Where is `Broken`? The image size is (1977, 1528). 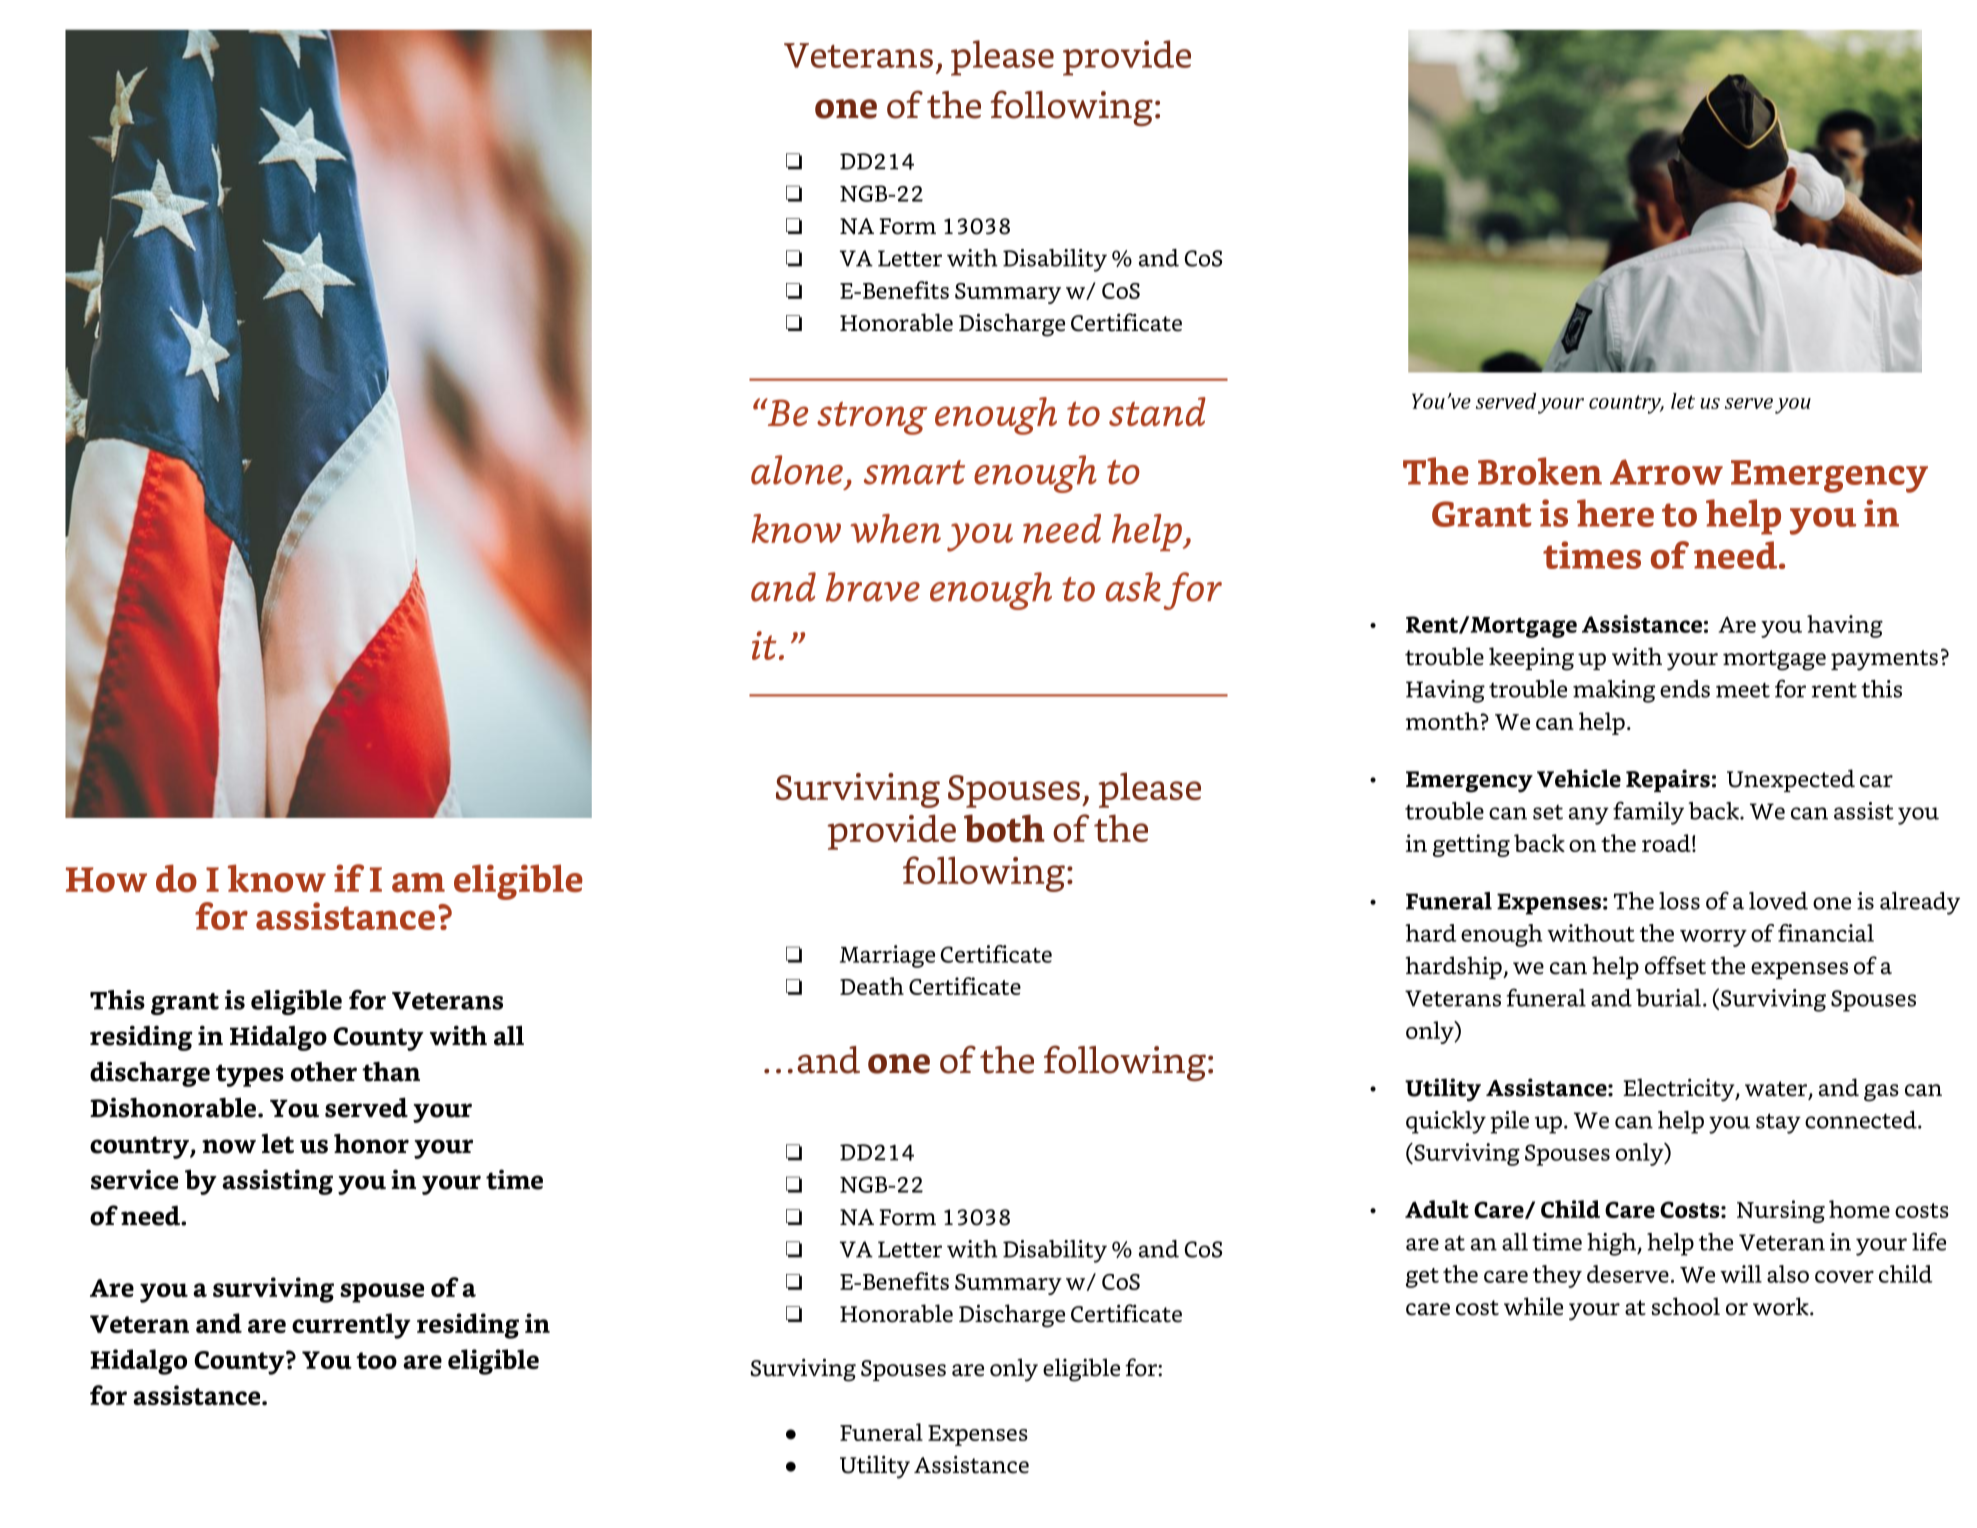 Broken is located at coordinates (1540, 471).
